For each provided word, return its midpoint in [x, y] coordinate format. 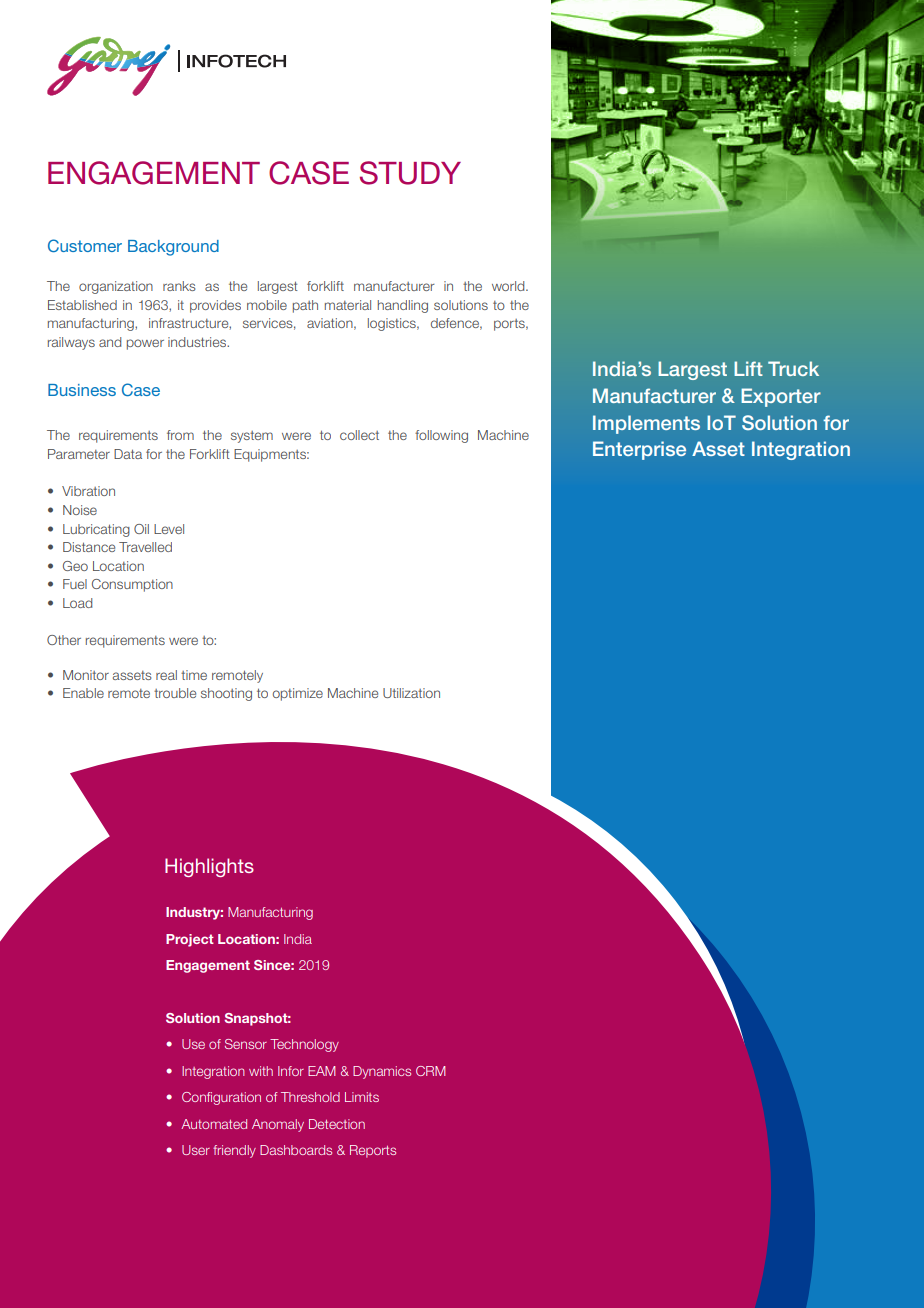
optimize [298, 694]
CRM [431, 1071]
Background [173, 248]
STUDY [410, 173]
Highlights [209, 867]
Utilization [411, 693]
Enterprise [639, 450]
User [196, 1150]
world [509, 286]
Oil [141, 529]
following [441, 436]
